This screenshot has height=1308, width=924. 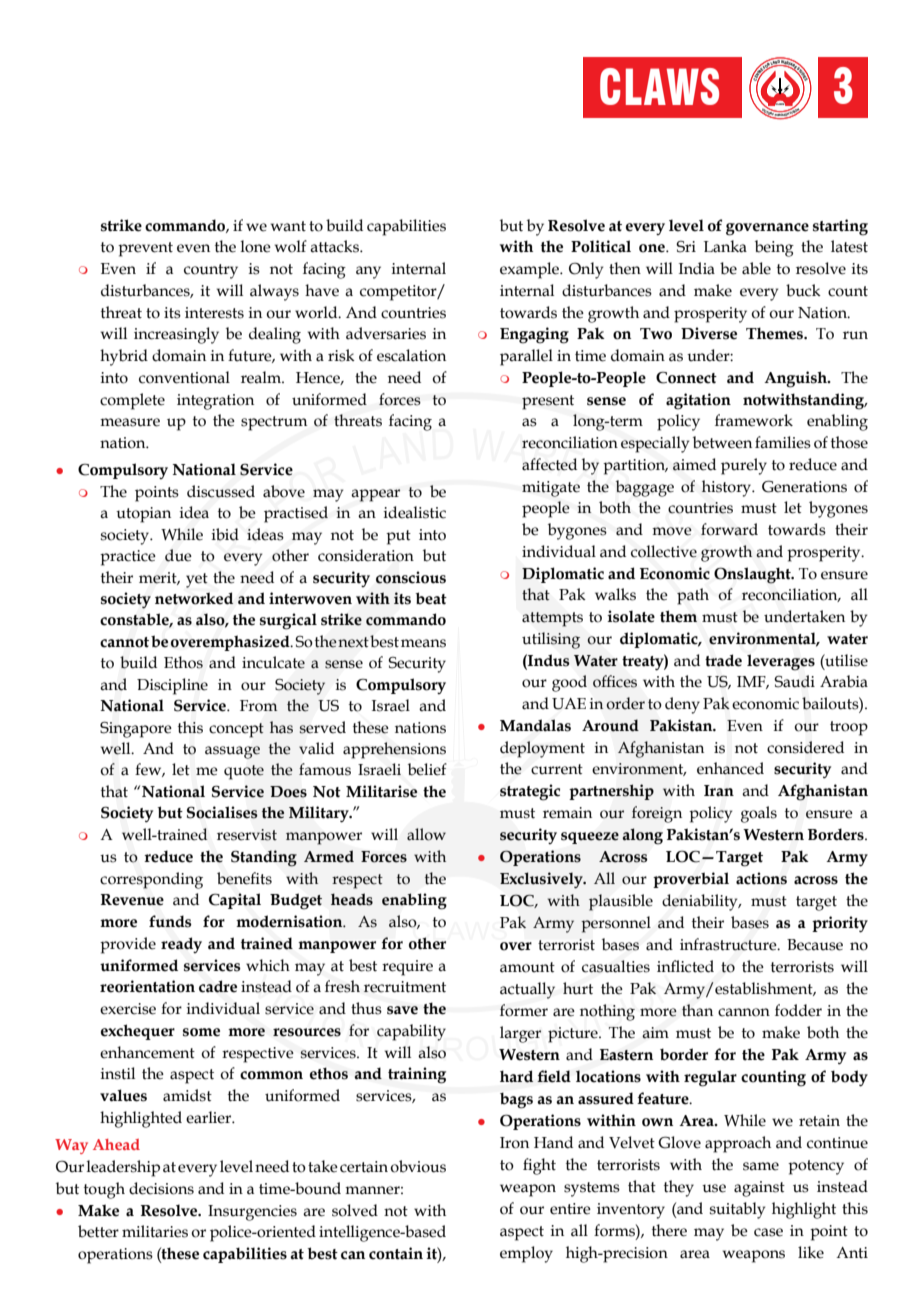 What do you see at coordinates (526, 1254) in the screenshot?
I see `employ` at bounding box center [526, 1254].
